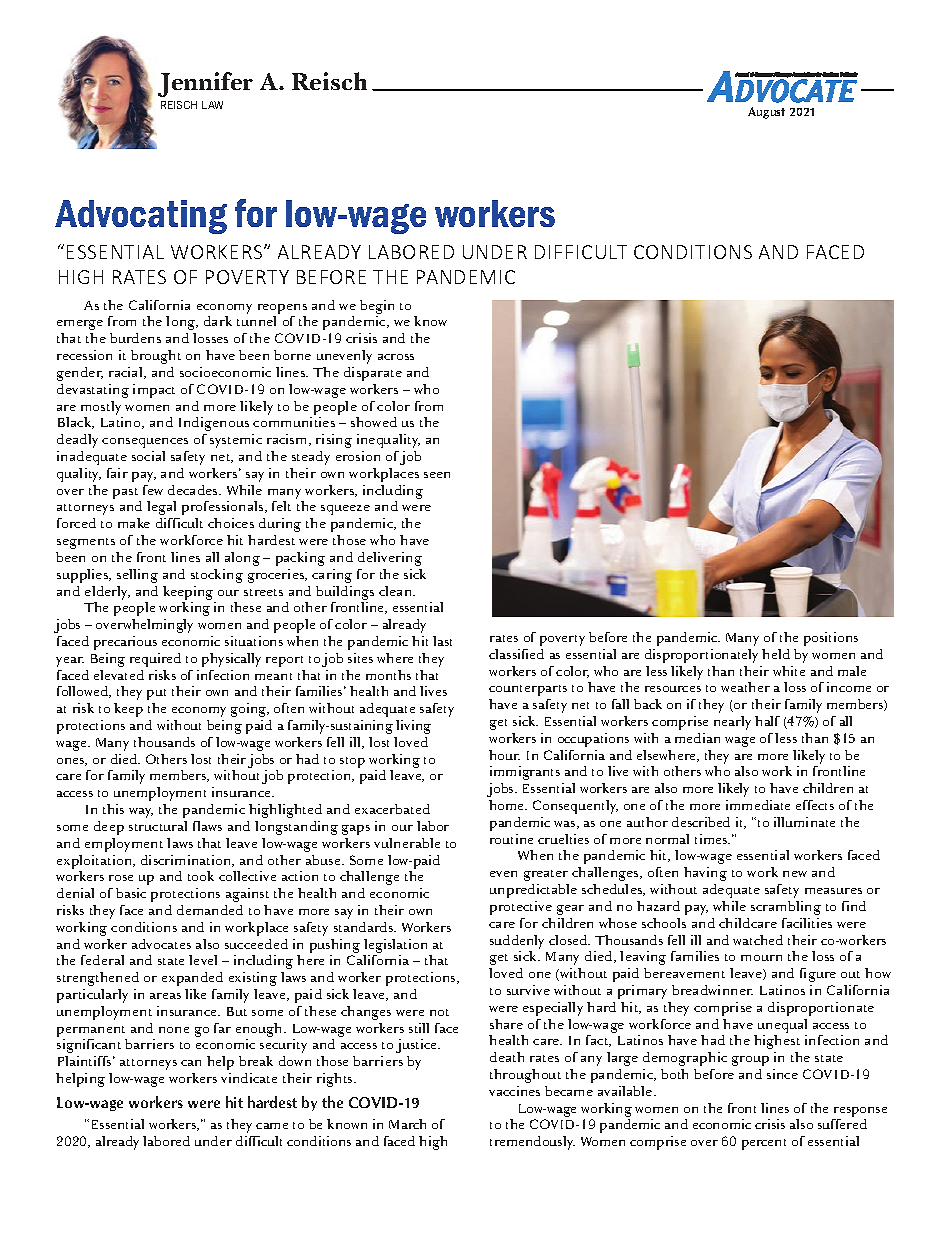 Image resolution: width=952 pixels, height=1233 pixels. I want to click on Jennifer, so click(205, 84).
